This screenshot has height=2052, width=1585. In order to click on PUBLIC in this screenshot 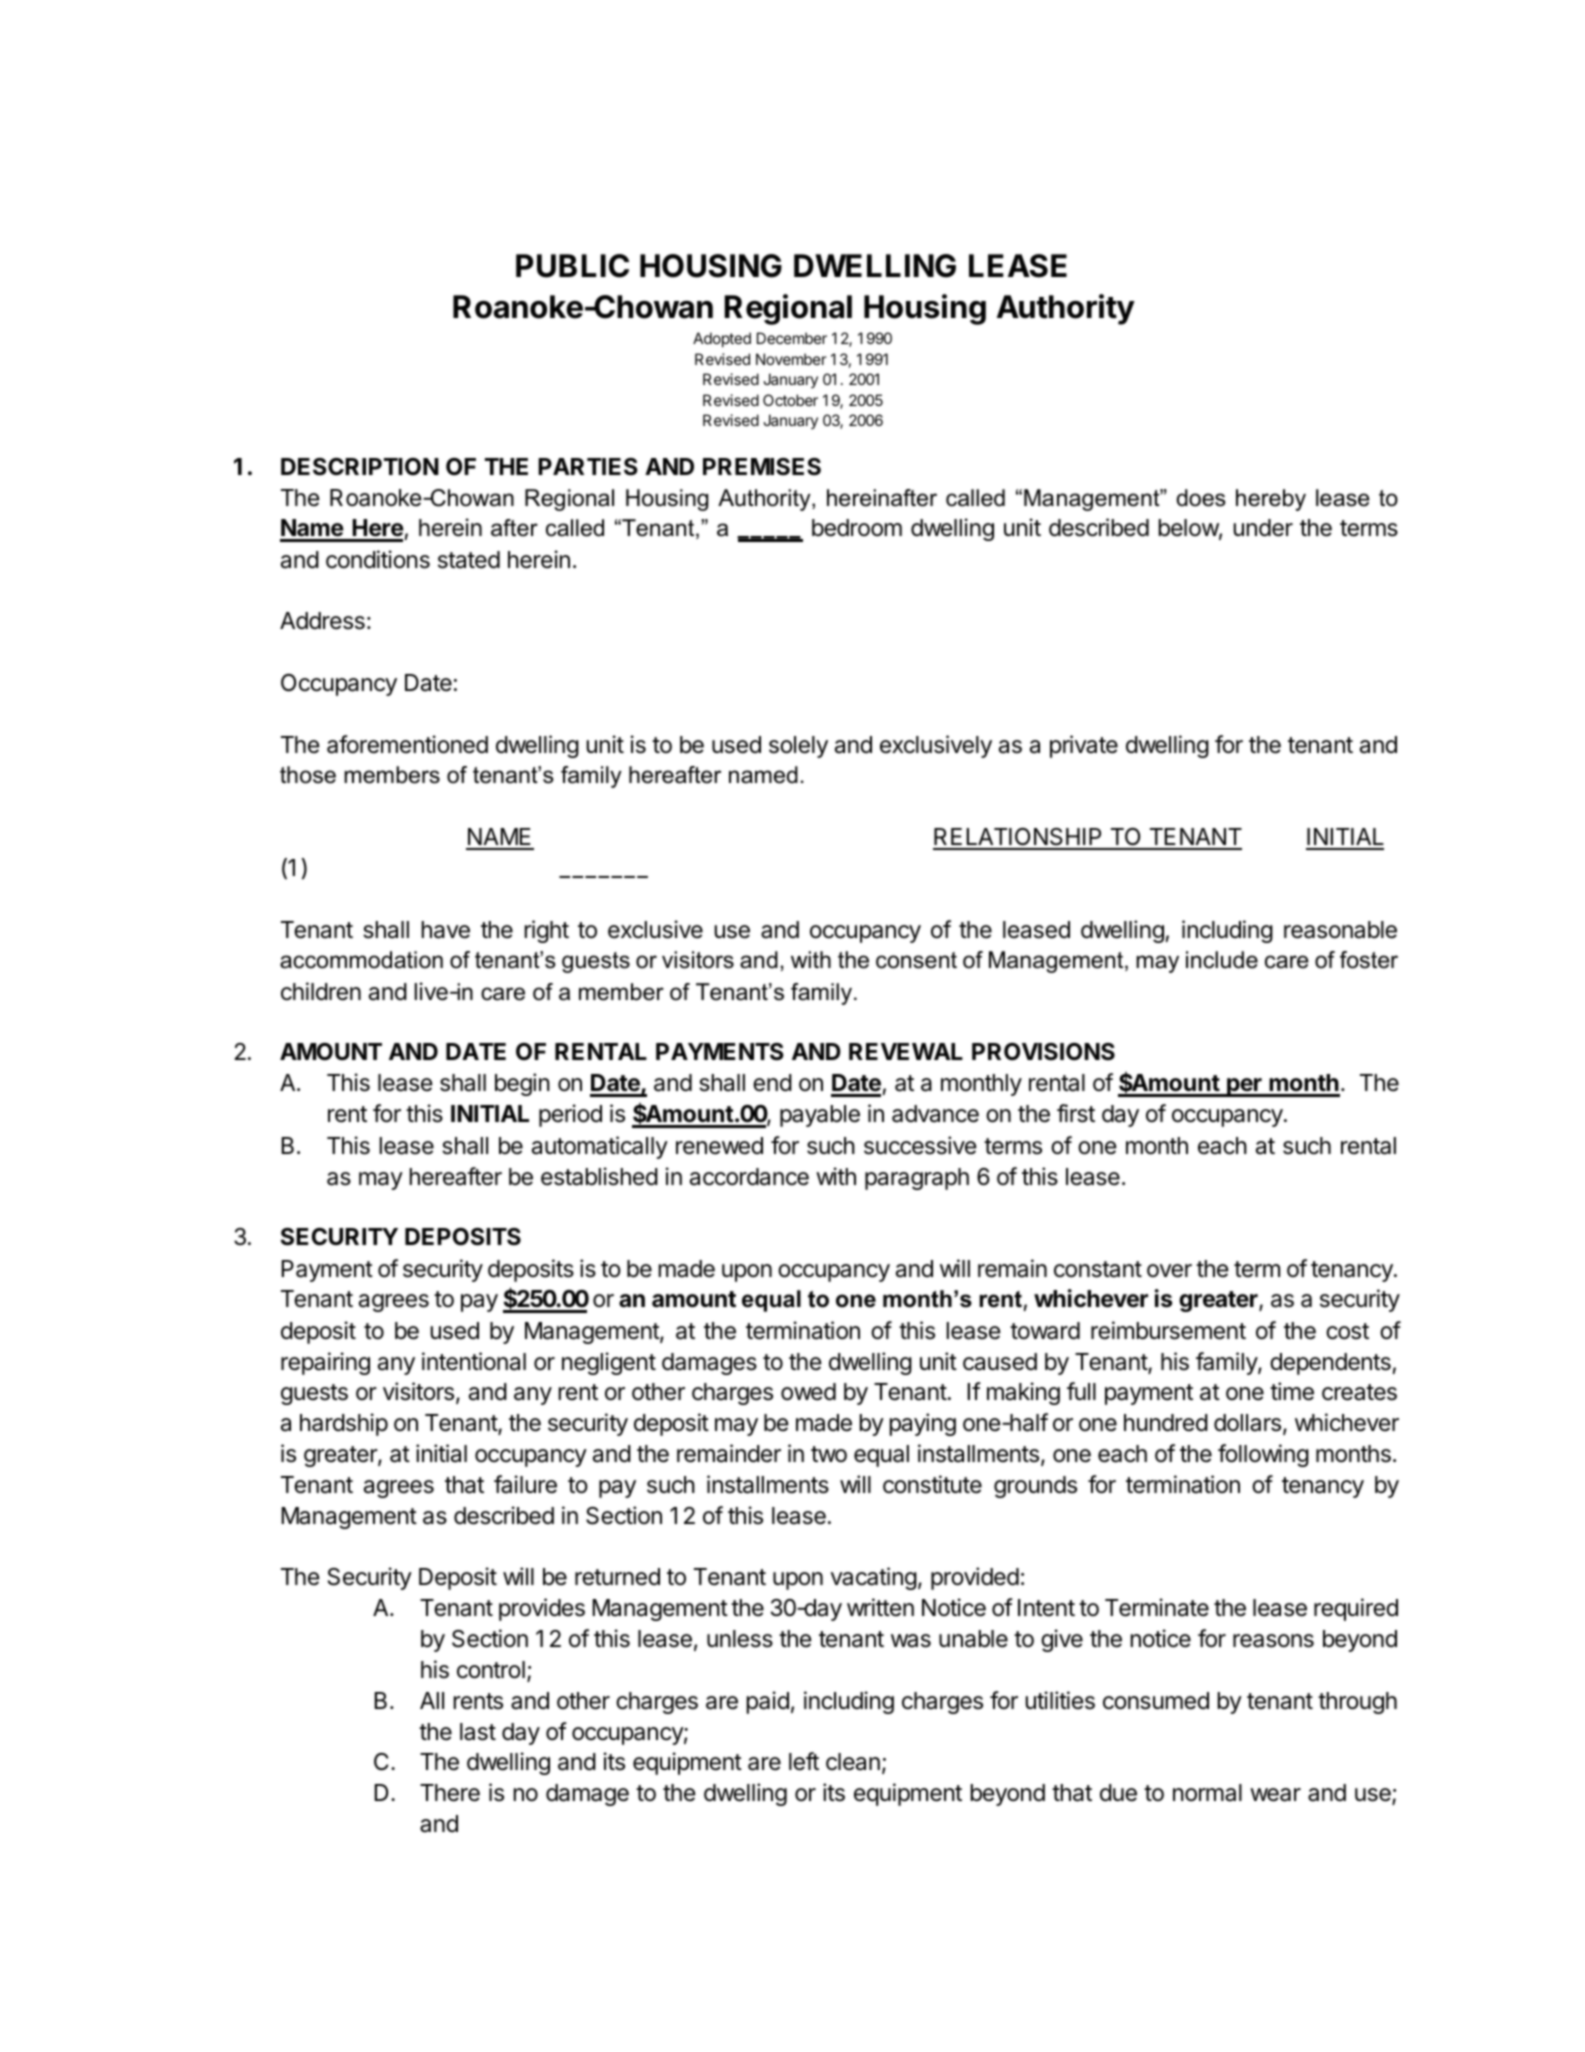, I will do `click(572, 266)`.
